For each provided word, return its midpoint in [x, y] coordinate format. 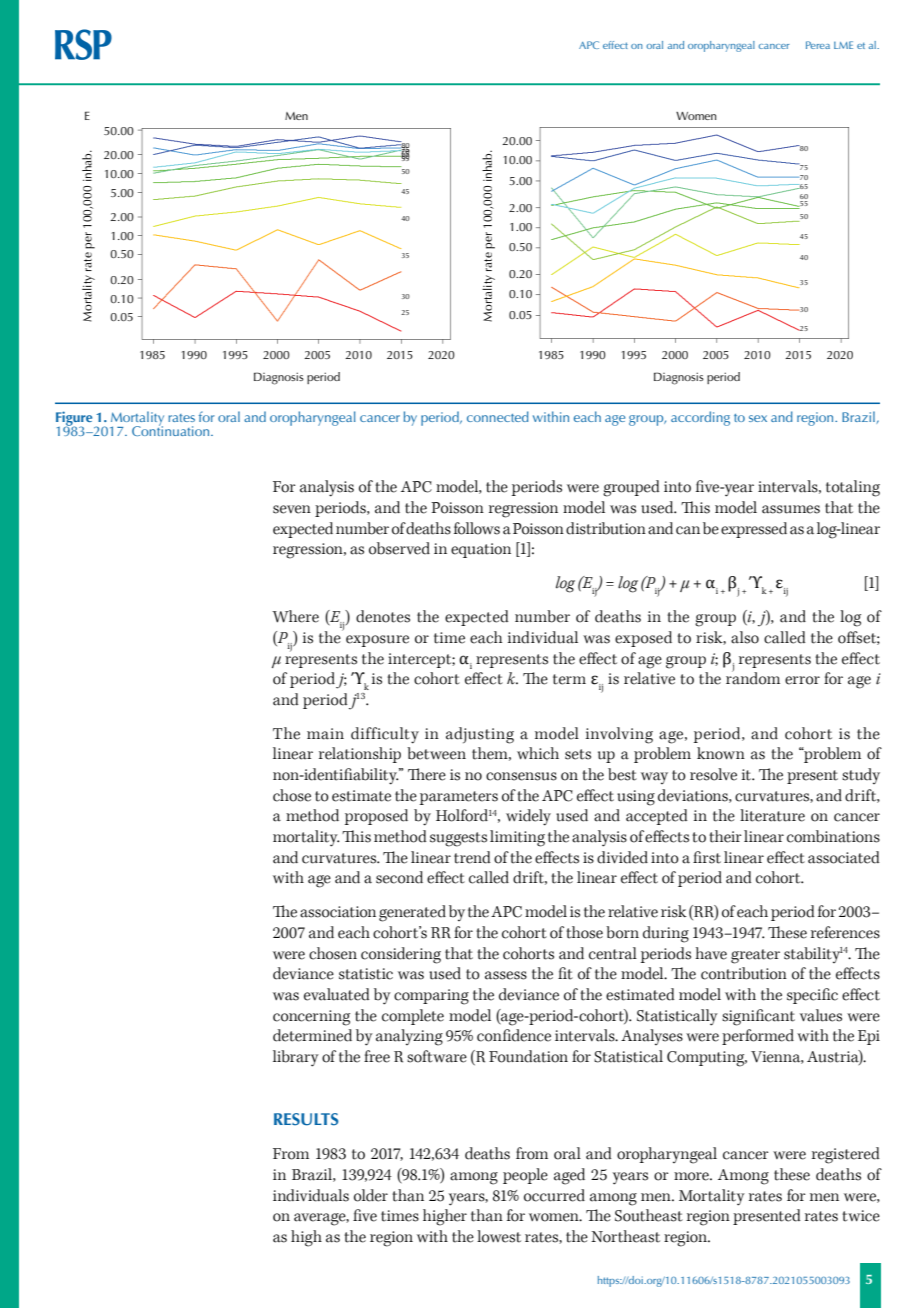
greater [755, 956]
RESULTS [306, 1119]
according [700, 418]
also [745, 637]
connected [498, 416]
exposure [377, 641]
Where [295, 616]
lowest [499, 1236]
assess [506, 975]
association [338, 912]
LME [843, 45]
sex [758, 418]
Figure [75, 419]
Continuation [172, 430]
